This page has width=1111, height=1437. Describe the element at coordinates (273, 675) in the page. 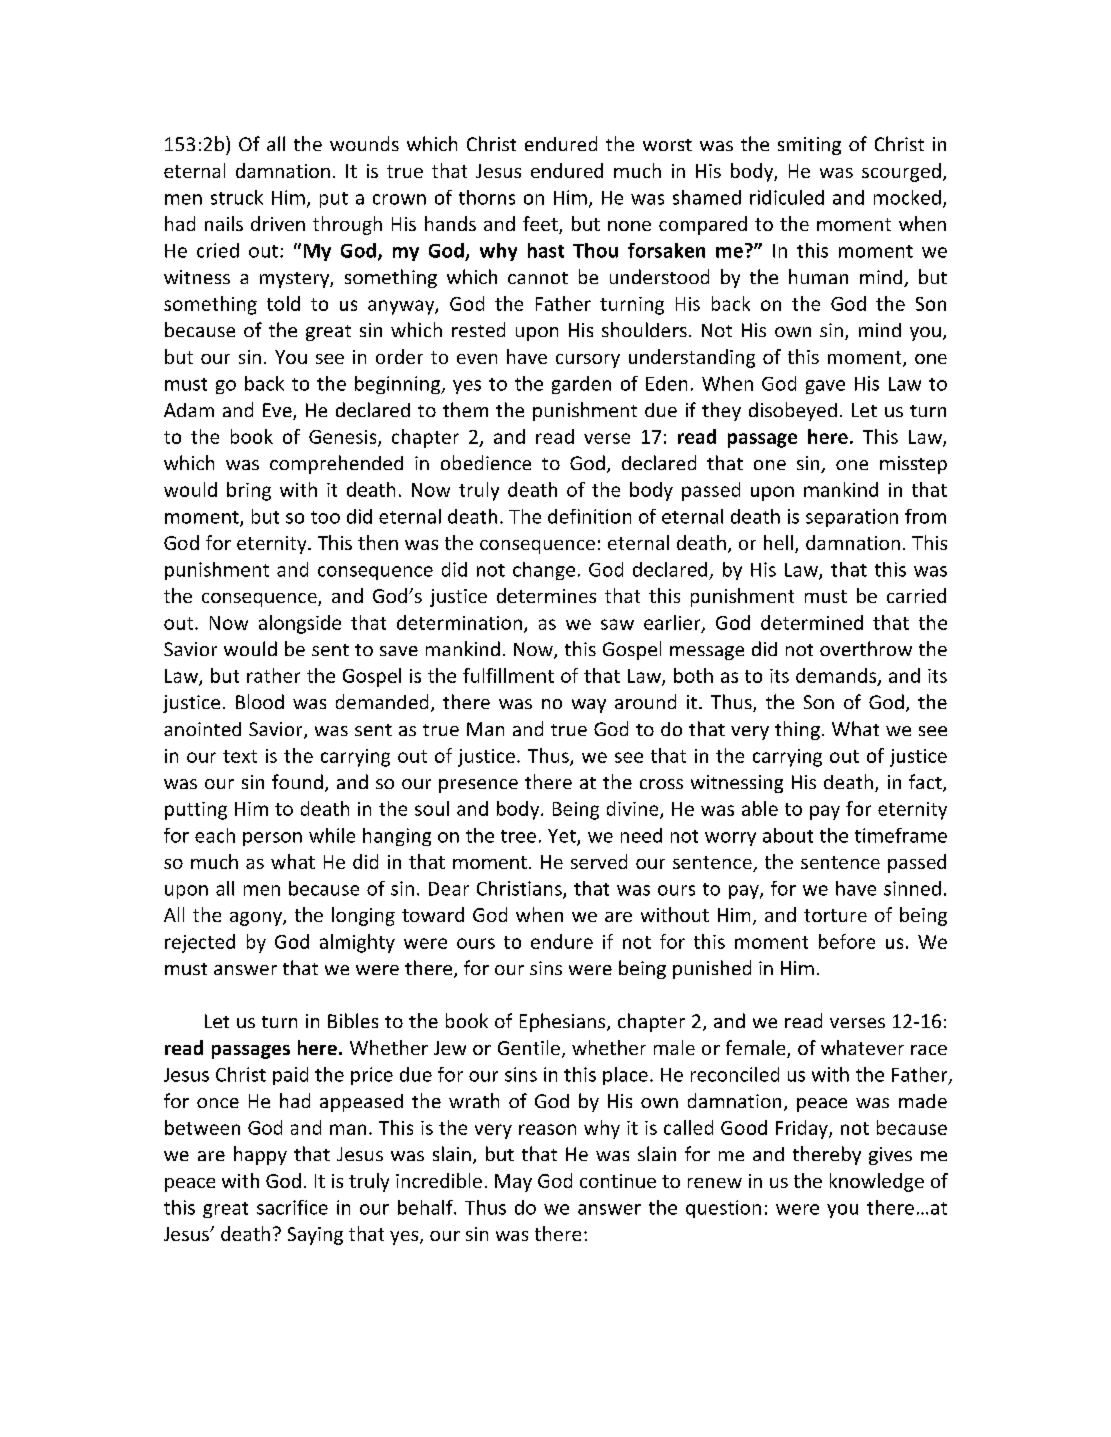

I see `rather` at that location.
